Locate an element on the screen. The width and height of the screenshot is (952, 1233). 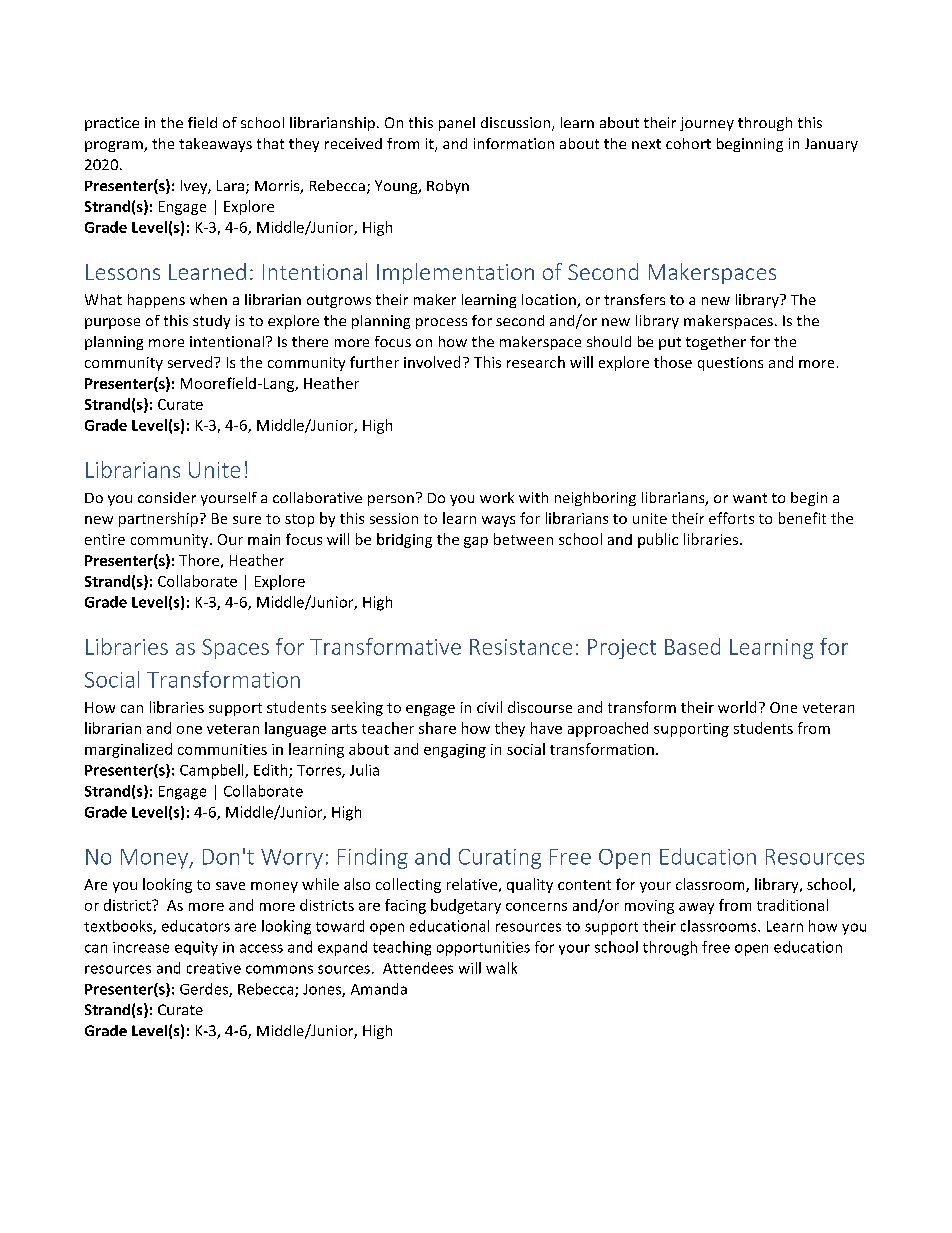
together is located at coordinates (716, 343).
